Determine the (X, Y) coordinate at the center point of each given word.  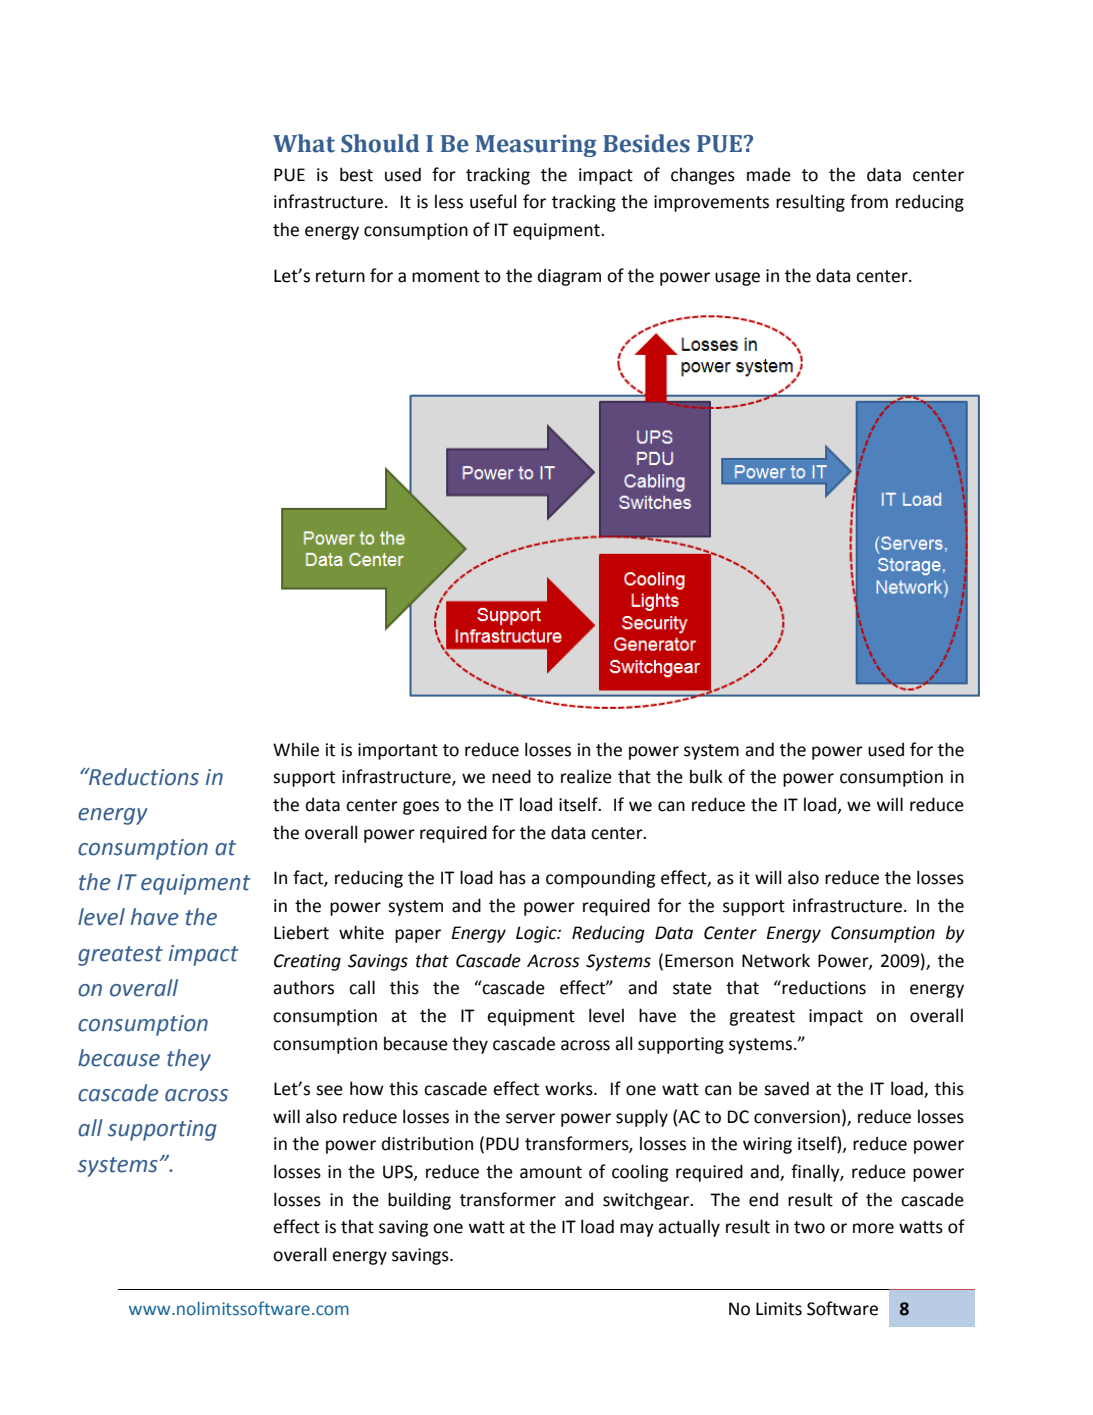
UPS (399, 1172)
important (398, 751)
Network (776, 960)
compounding (600, 879)
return (340, 276)
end (763, 1200)
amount (551, 1172)
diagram (569, 277)
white (361, 932)
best (356, 174)
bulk (706, 776)
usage (737, 279)
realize (586, 777)
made (769, 175)
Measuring (536, 146)
